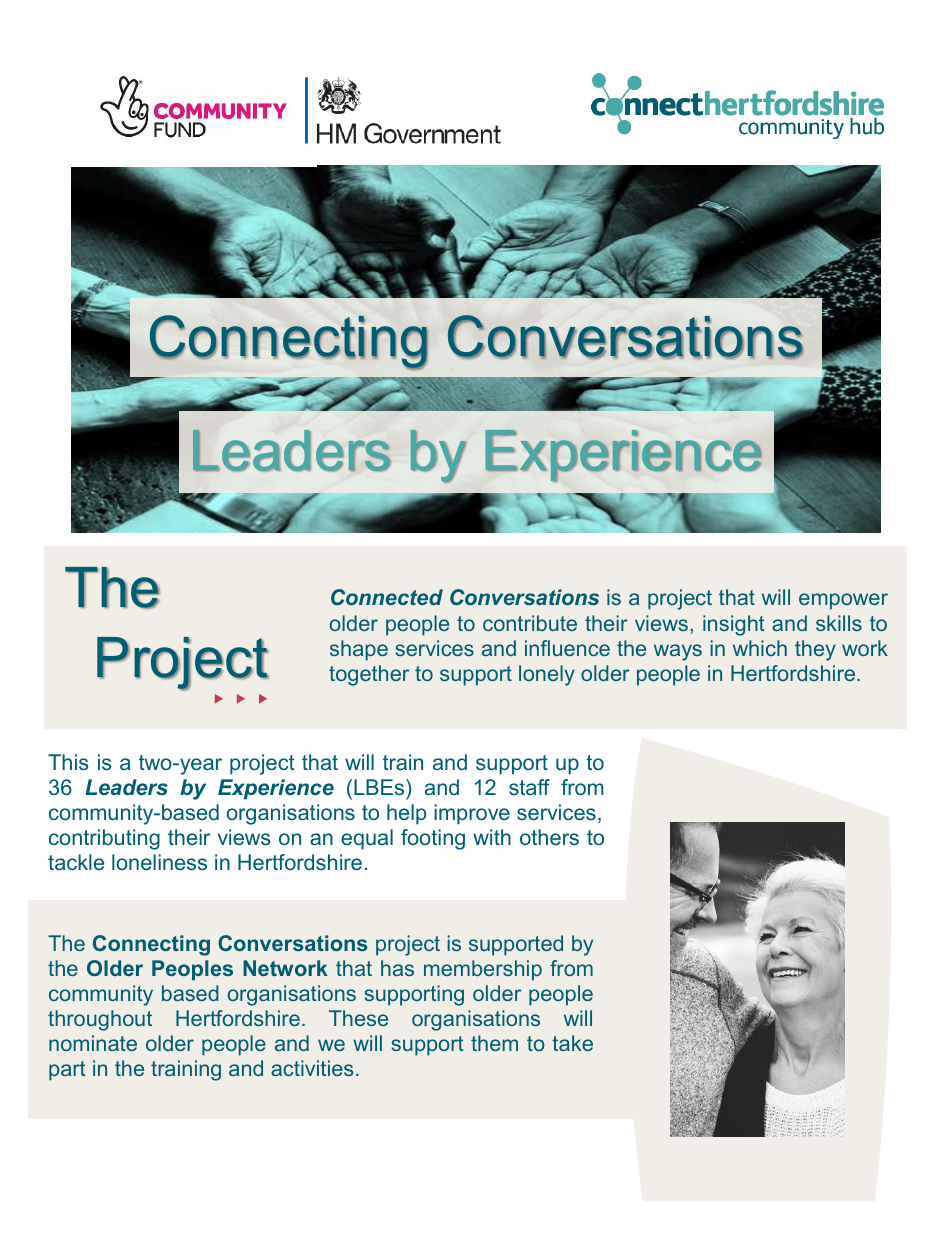 The height and width of the screenshot is (1233, 952). Describe the element at coordinates (104, 839) in the screenshot. I see `contributing` at that location.
